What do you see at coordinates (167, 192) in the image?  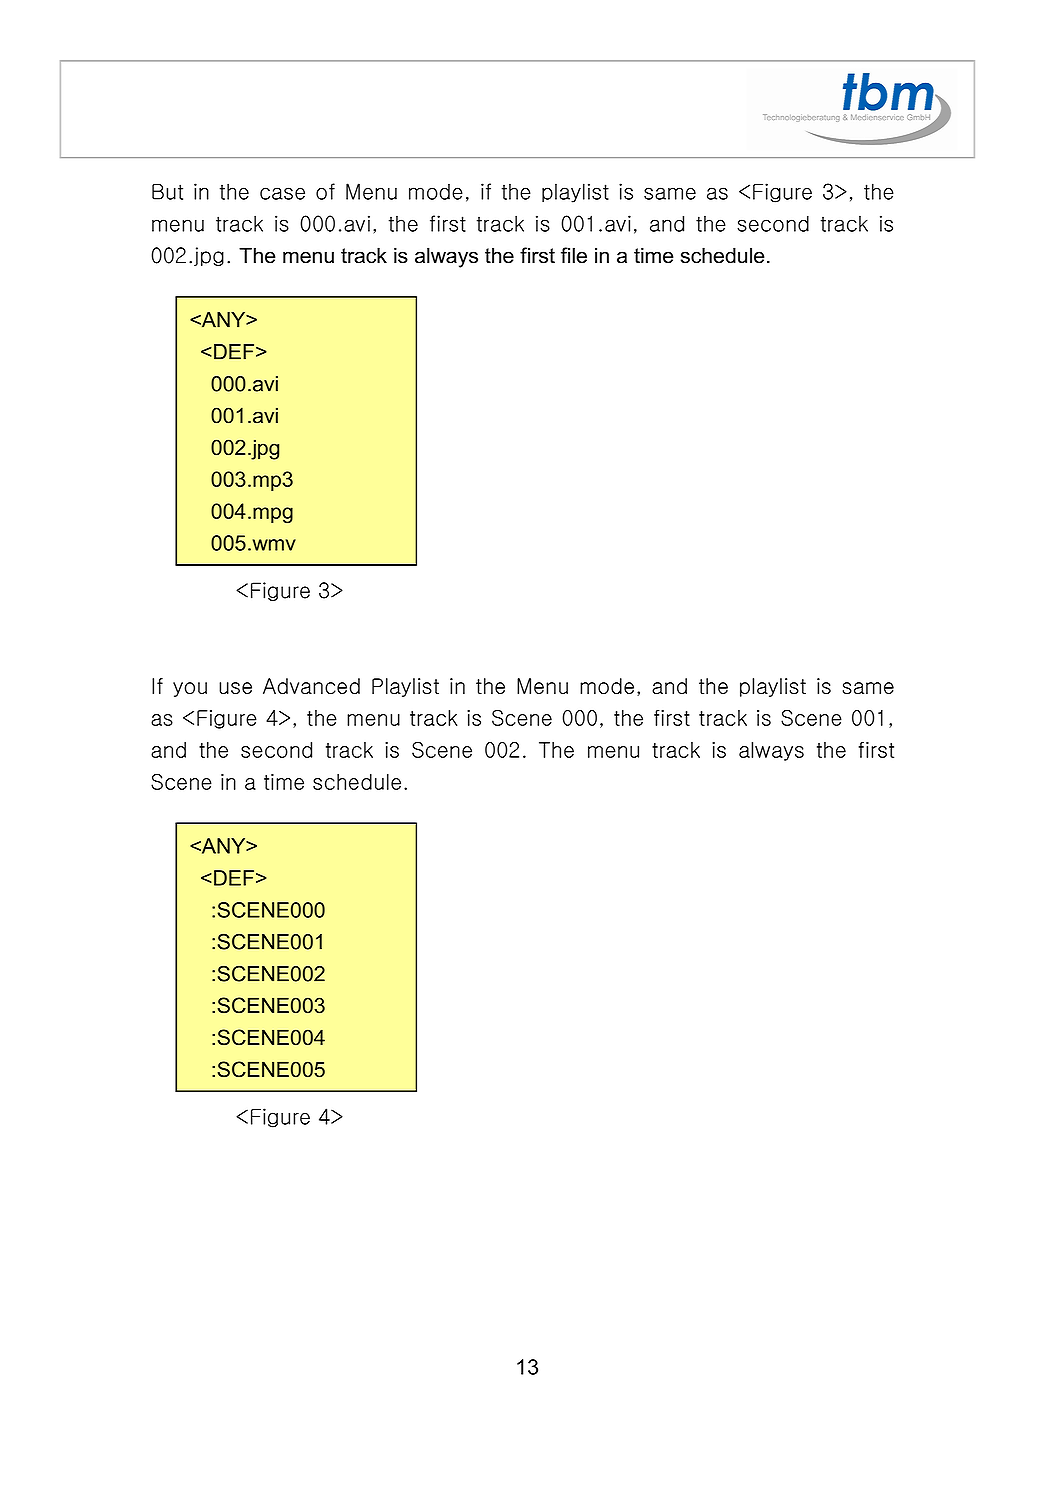 I see `But` at bounding box center [167, 192].
